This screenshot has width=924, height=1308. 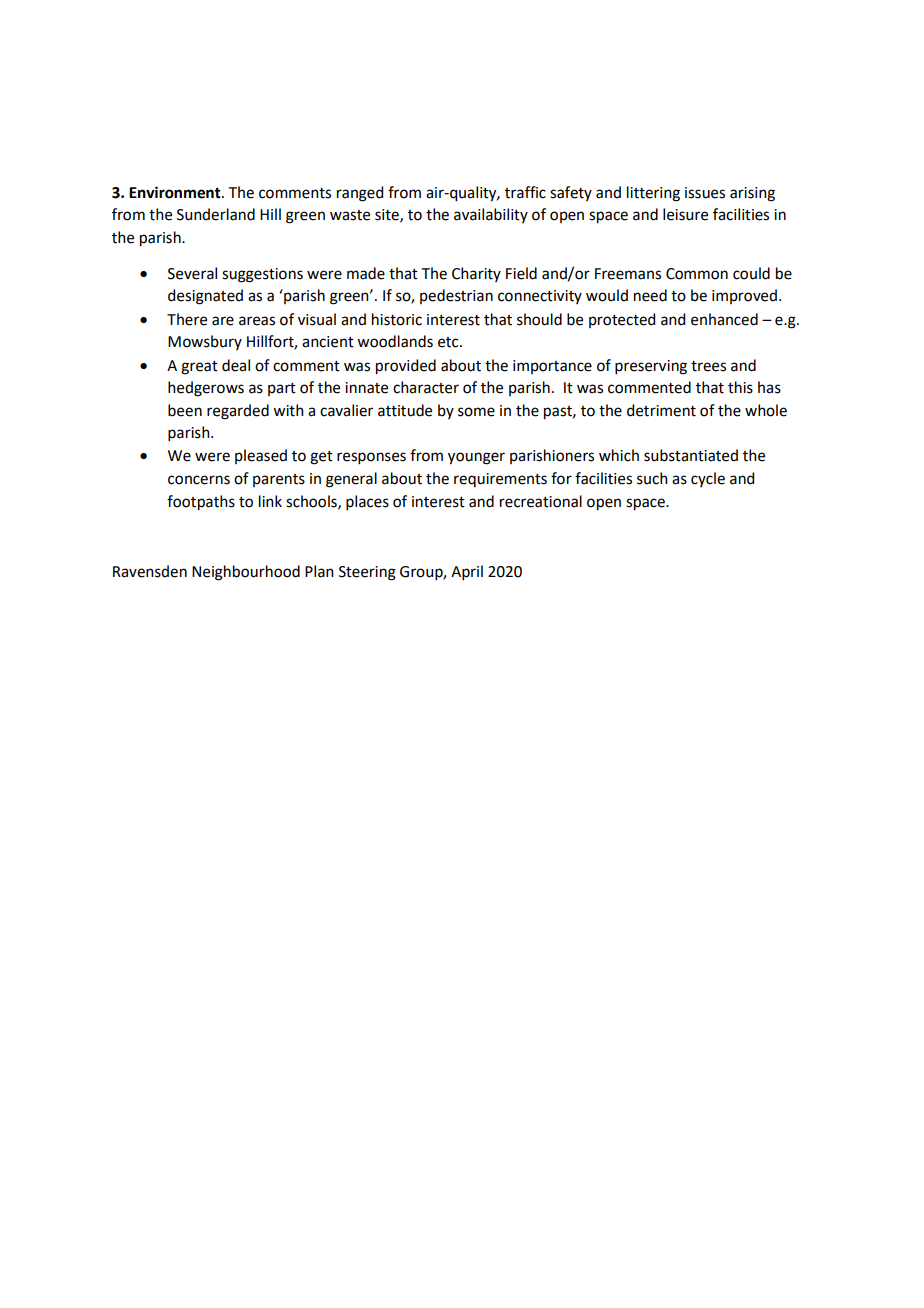 I want to click on issues, so click(x=705, y=193).
